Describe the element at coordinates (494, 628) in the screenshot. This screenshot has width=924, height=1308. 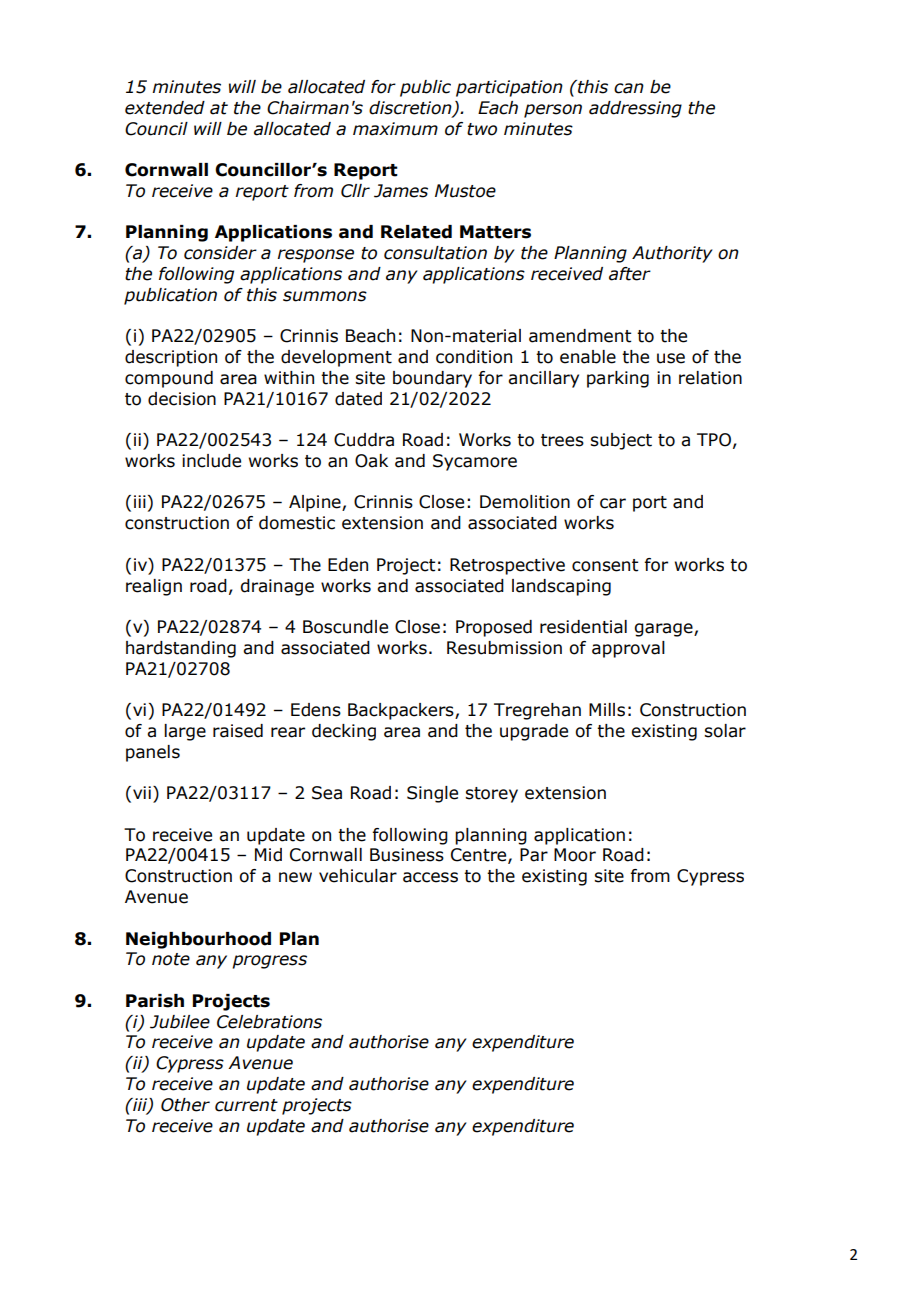
I see `Proposed` at that location.
